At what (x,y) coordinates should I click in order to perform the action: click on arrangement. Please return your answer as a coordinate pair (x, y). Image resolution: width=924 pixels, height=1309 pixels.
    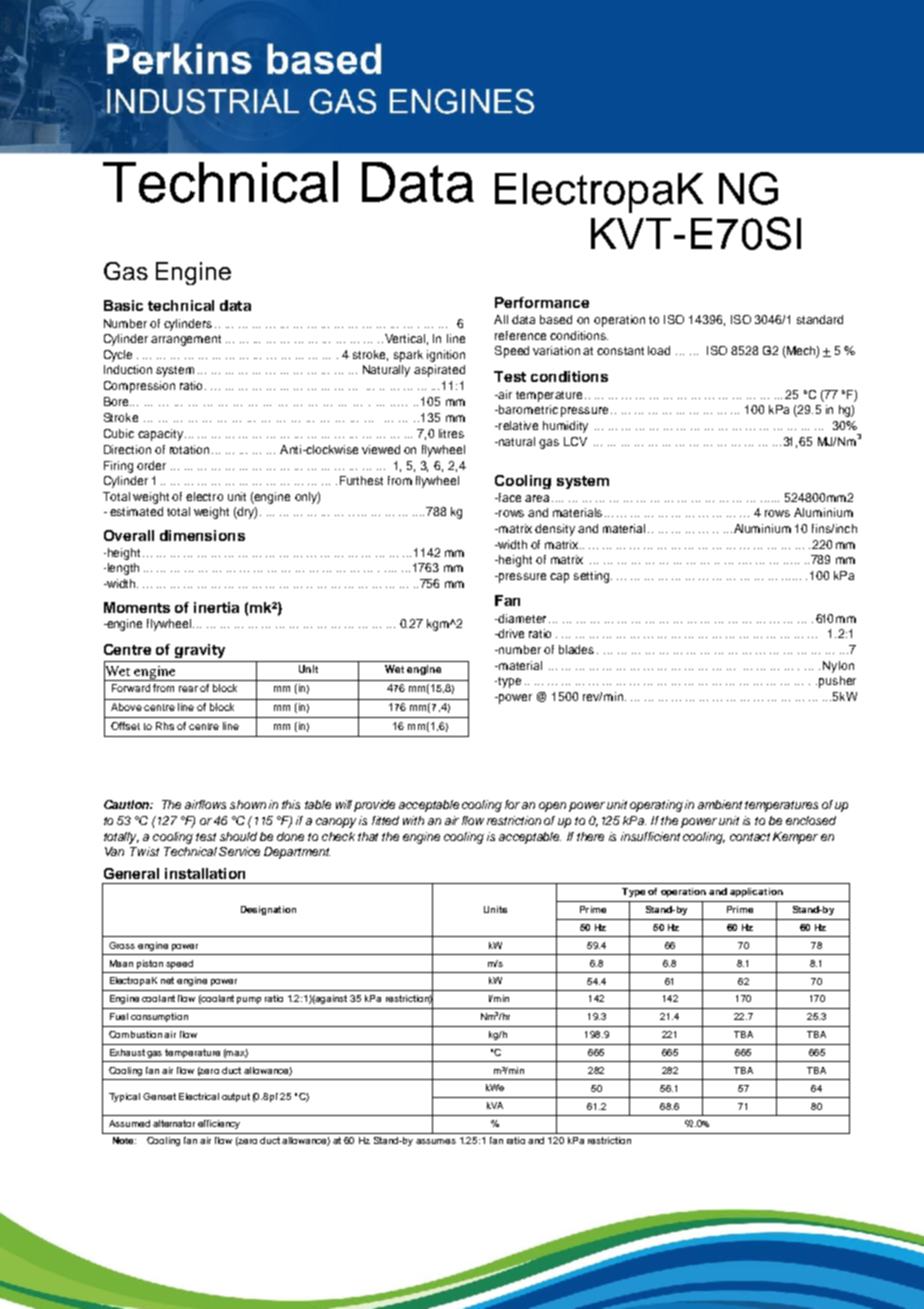
    Looking at the image, I should click on (186, 340).
